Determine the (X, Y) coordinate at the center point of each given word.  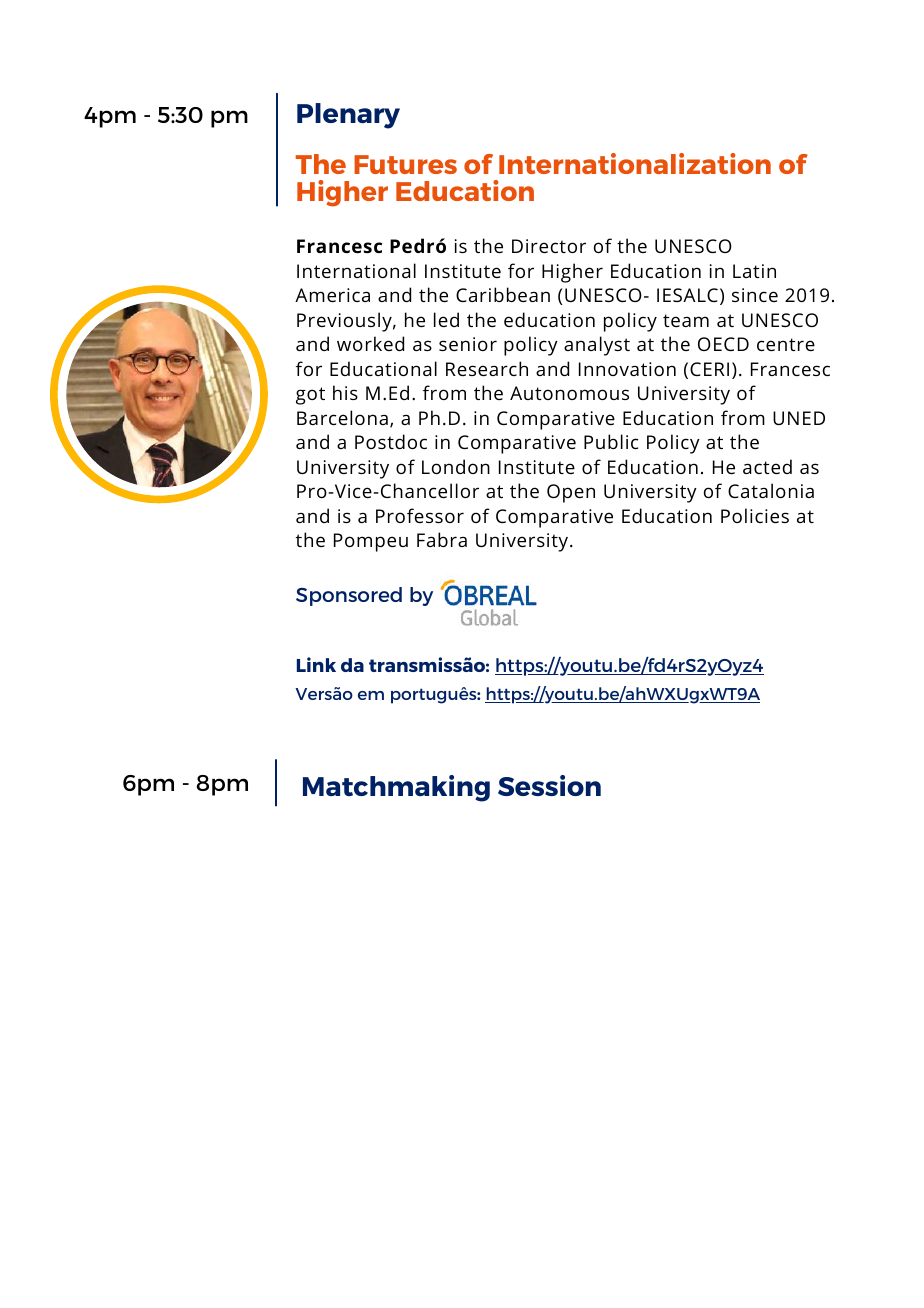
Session (549, 785)
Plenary (348, 116)
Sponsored (349, 596)
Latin (754, 271)
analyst (597, 346)
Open (571, 493)
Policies (755, 515)
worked (370, 343)
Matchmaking (396, 788)
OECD (723, 344)
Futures (405, 164)
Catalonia (771, 490)
